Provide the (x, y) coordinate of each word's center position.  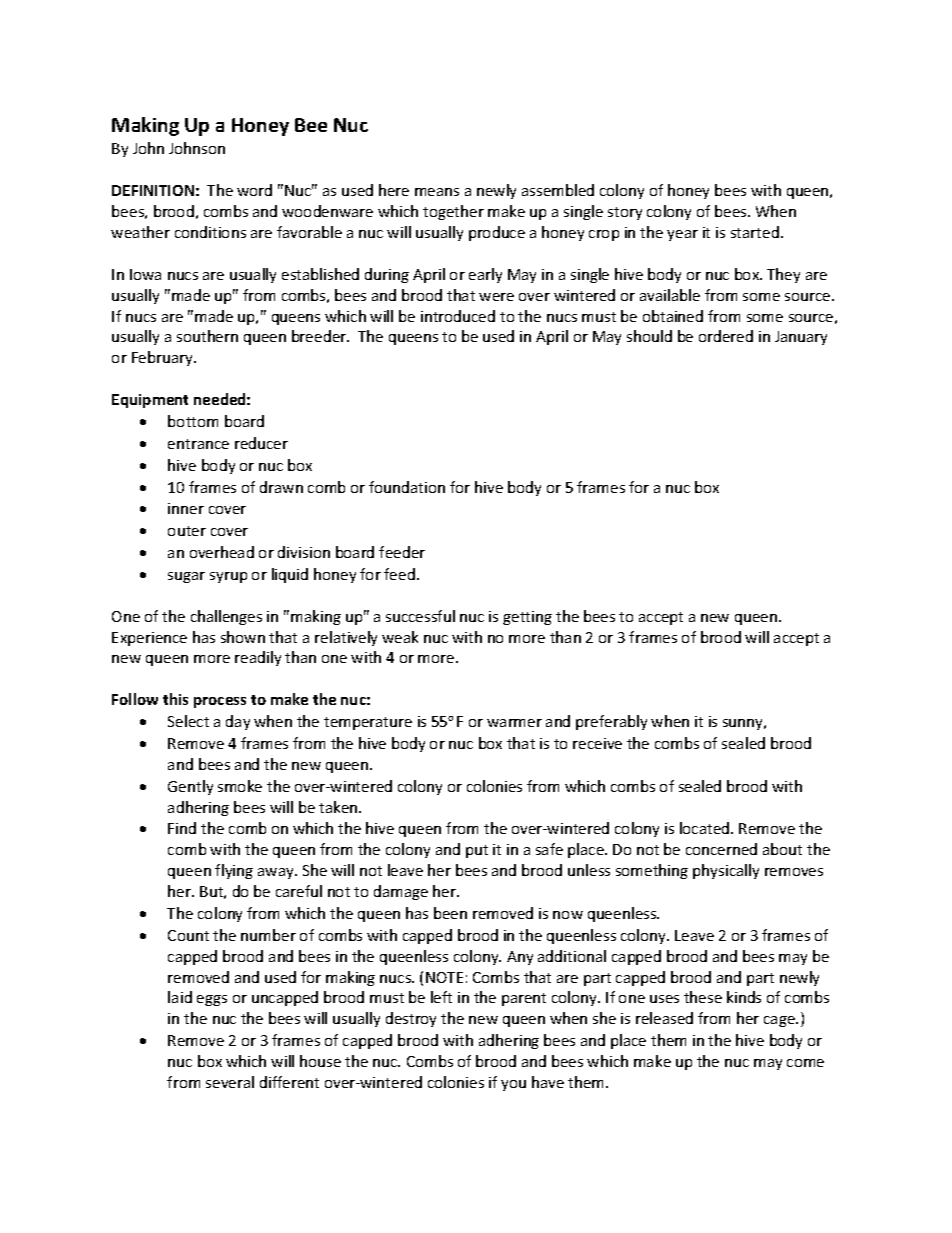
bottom (193, 421)
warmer (514, 723)
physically (726, 871)
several (230, 1082)
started (755, 232)
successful (420, 616)
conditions (210, 232)
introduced (458, 316)
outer (187, 531)
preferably (611, 722)
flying (234, 871)
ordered (726, 336)
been (450, 913)
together (453, 212)
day (238, 722)
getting (527, 618)
